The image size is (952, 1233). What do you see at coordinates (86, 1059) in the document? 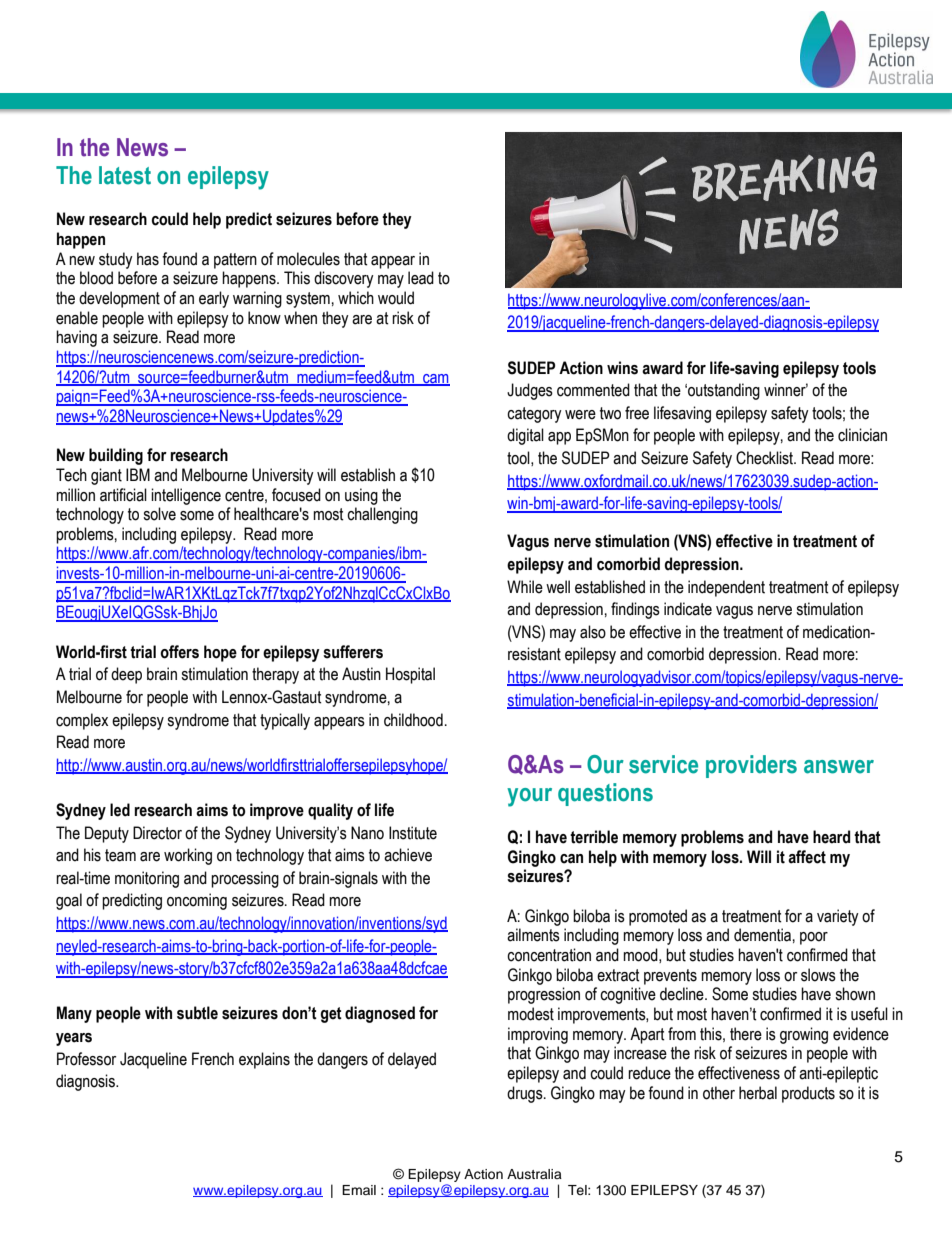
I see `Professor` at bounding box center [86, 1059].
